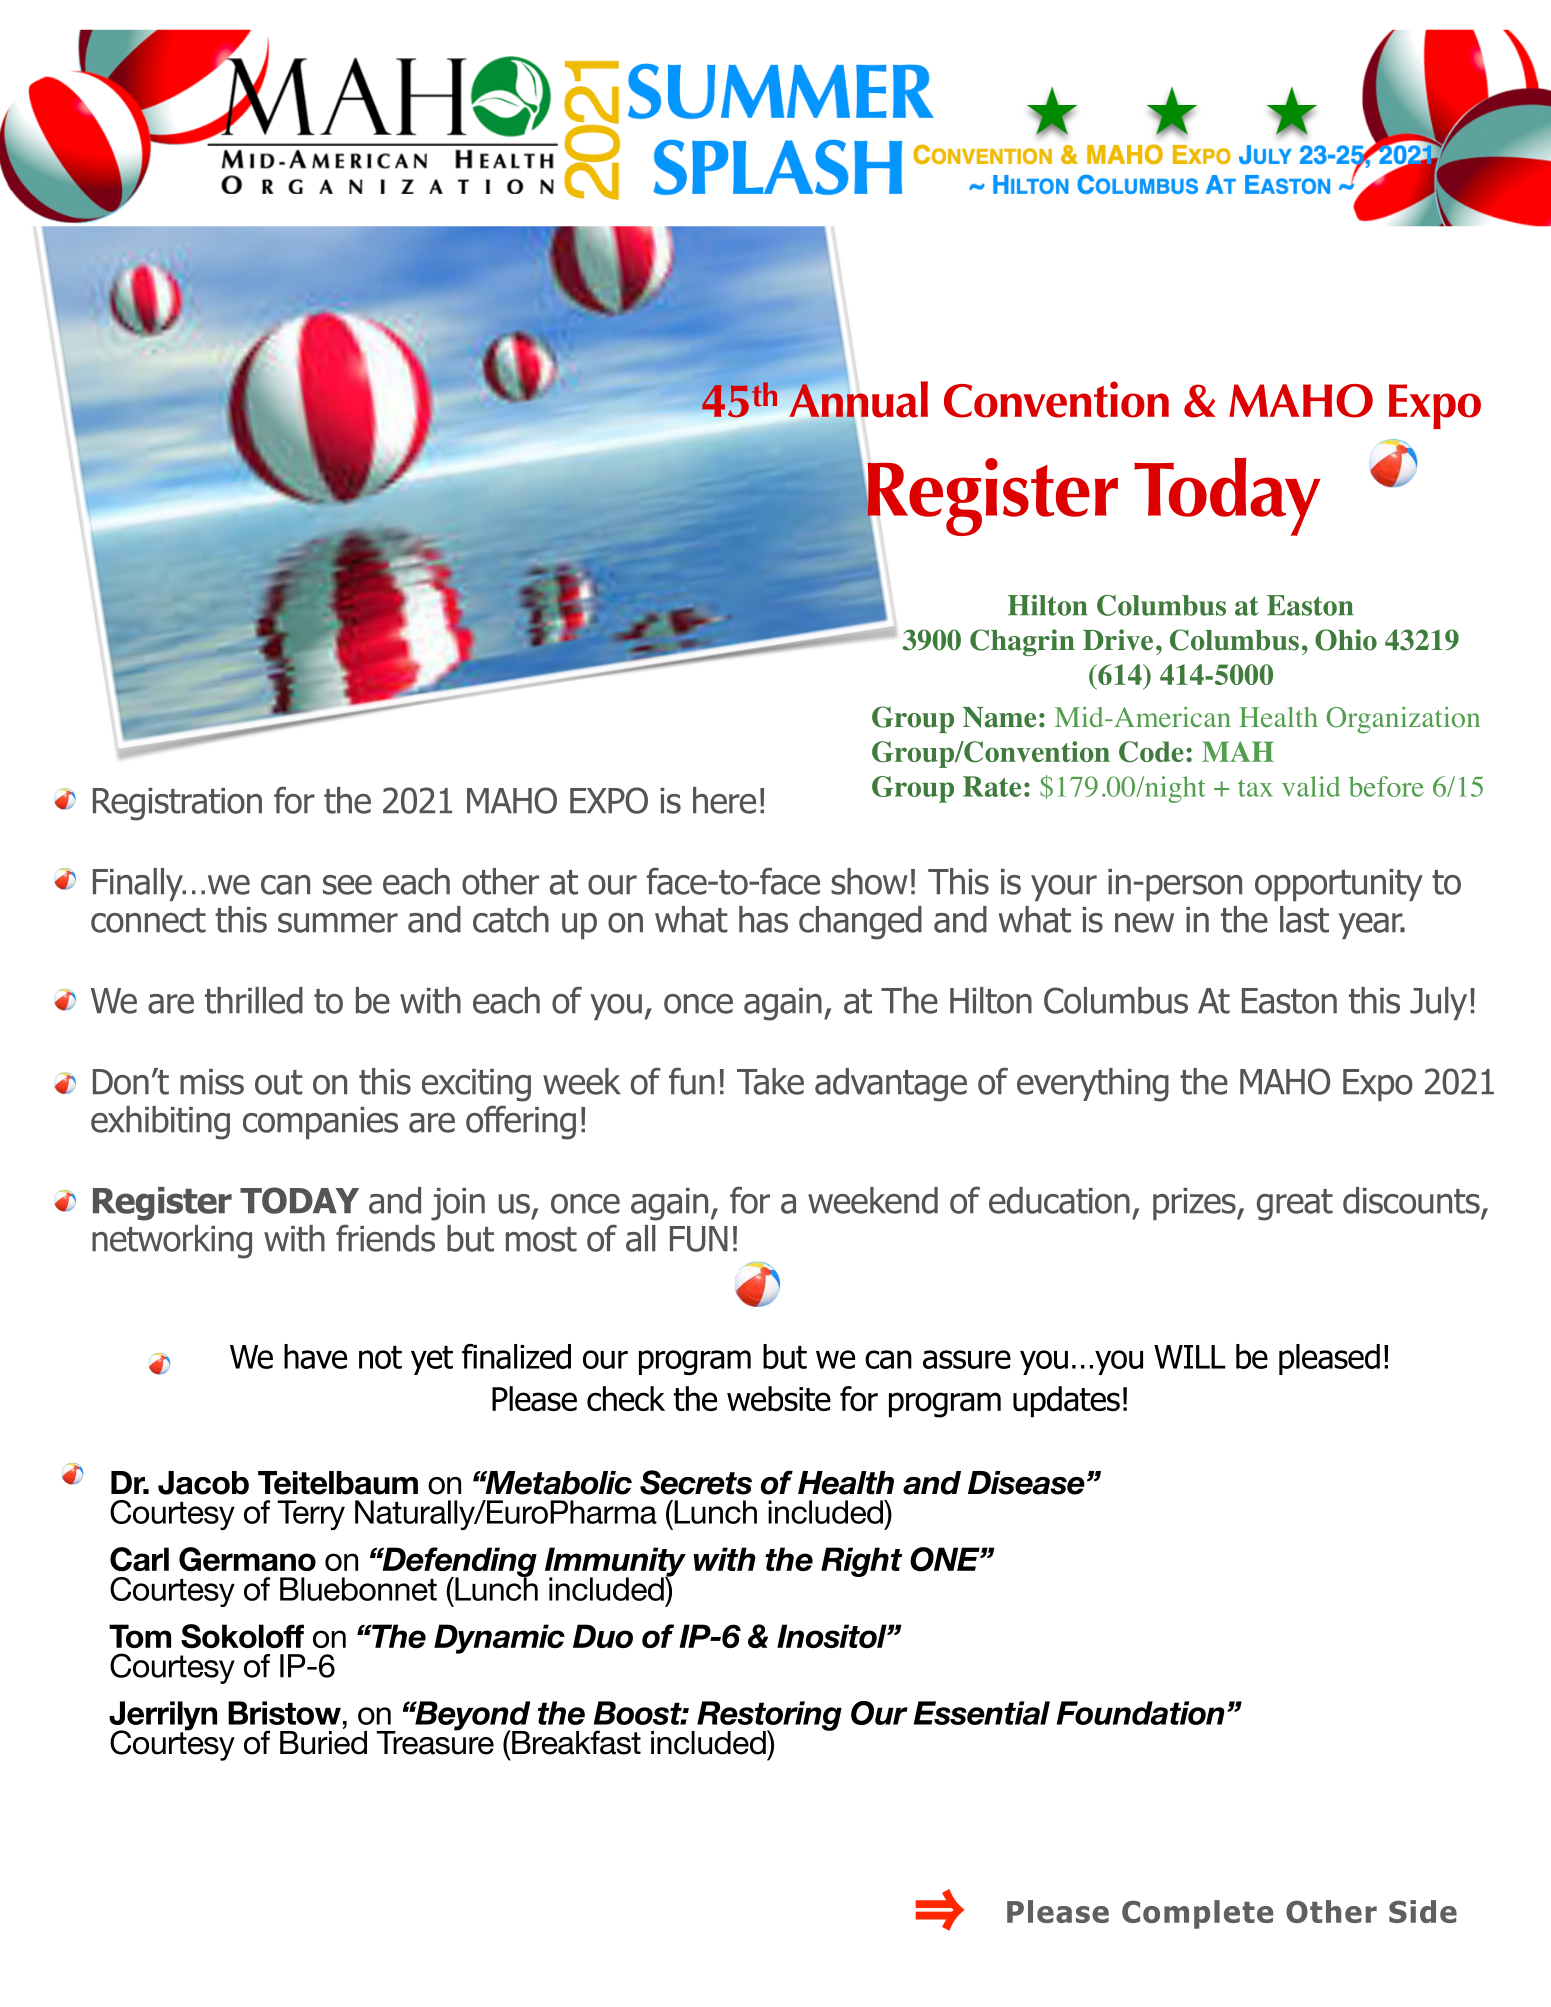 The width and height of the screenshot is (1551, 2007). I want to click on Registration, so click(177, 804).
